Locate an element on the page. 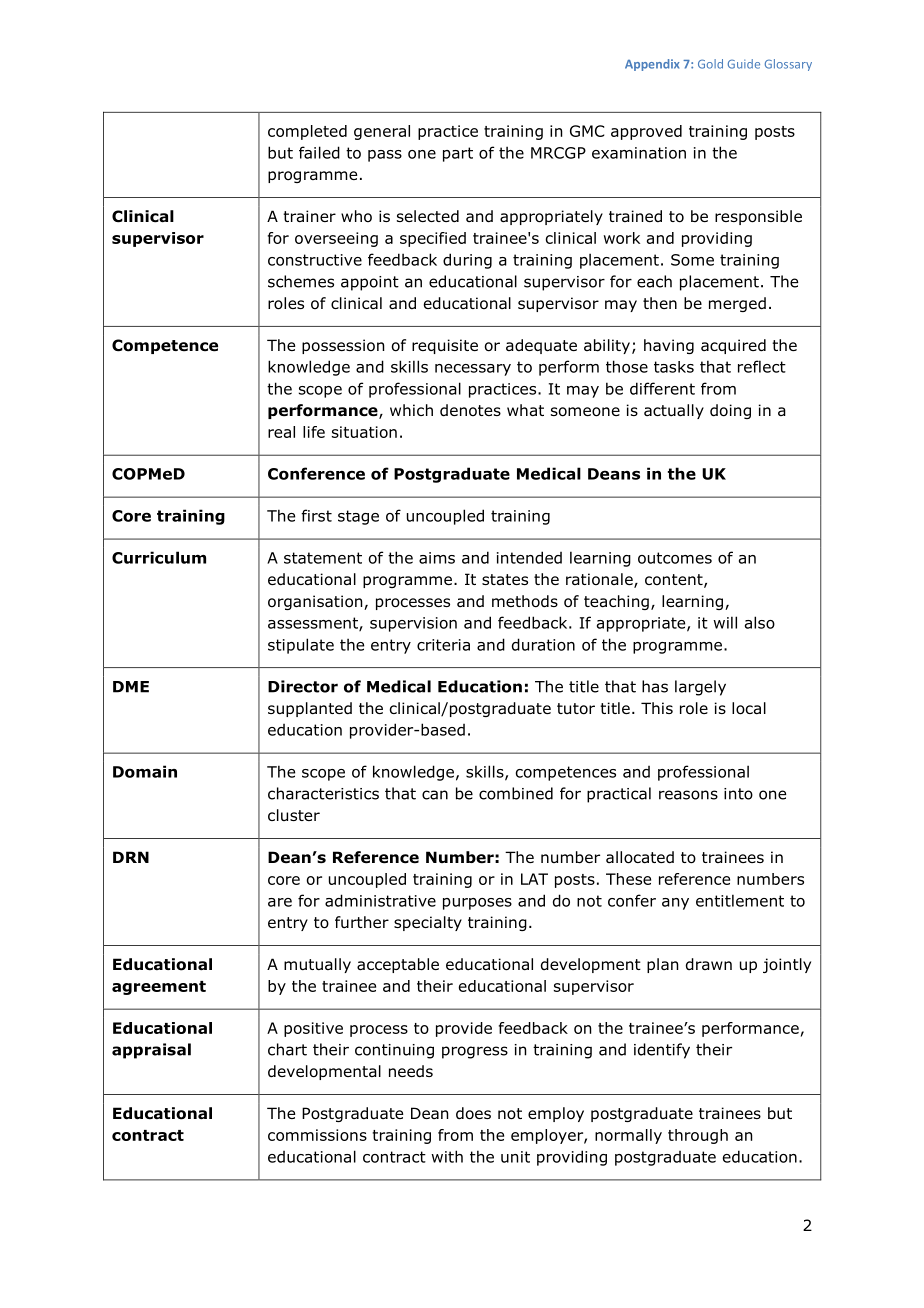  will is located at coordinates (725, 622).
